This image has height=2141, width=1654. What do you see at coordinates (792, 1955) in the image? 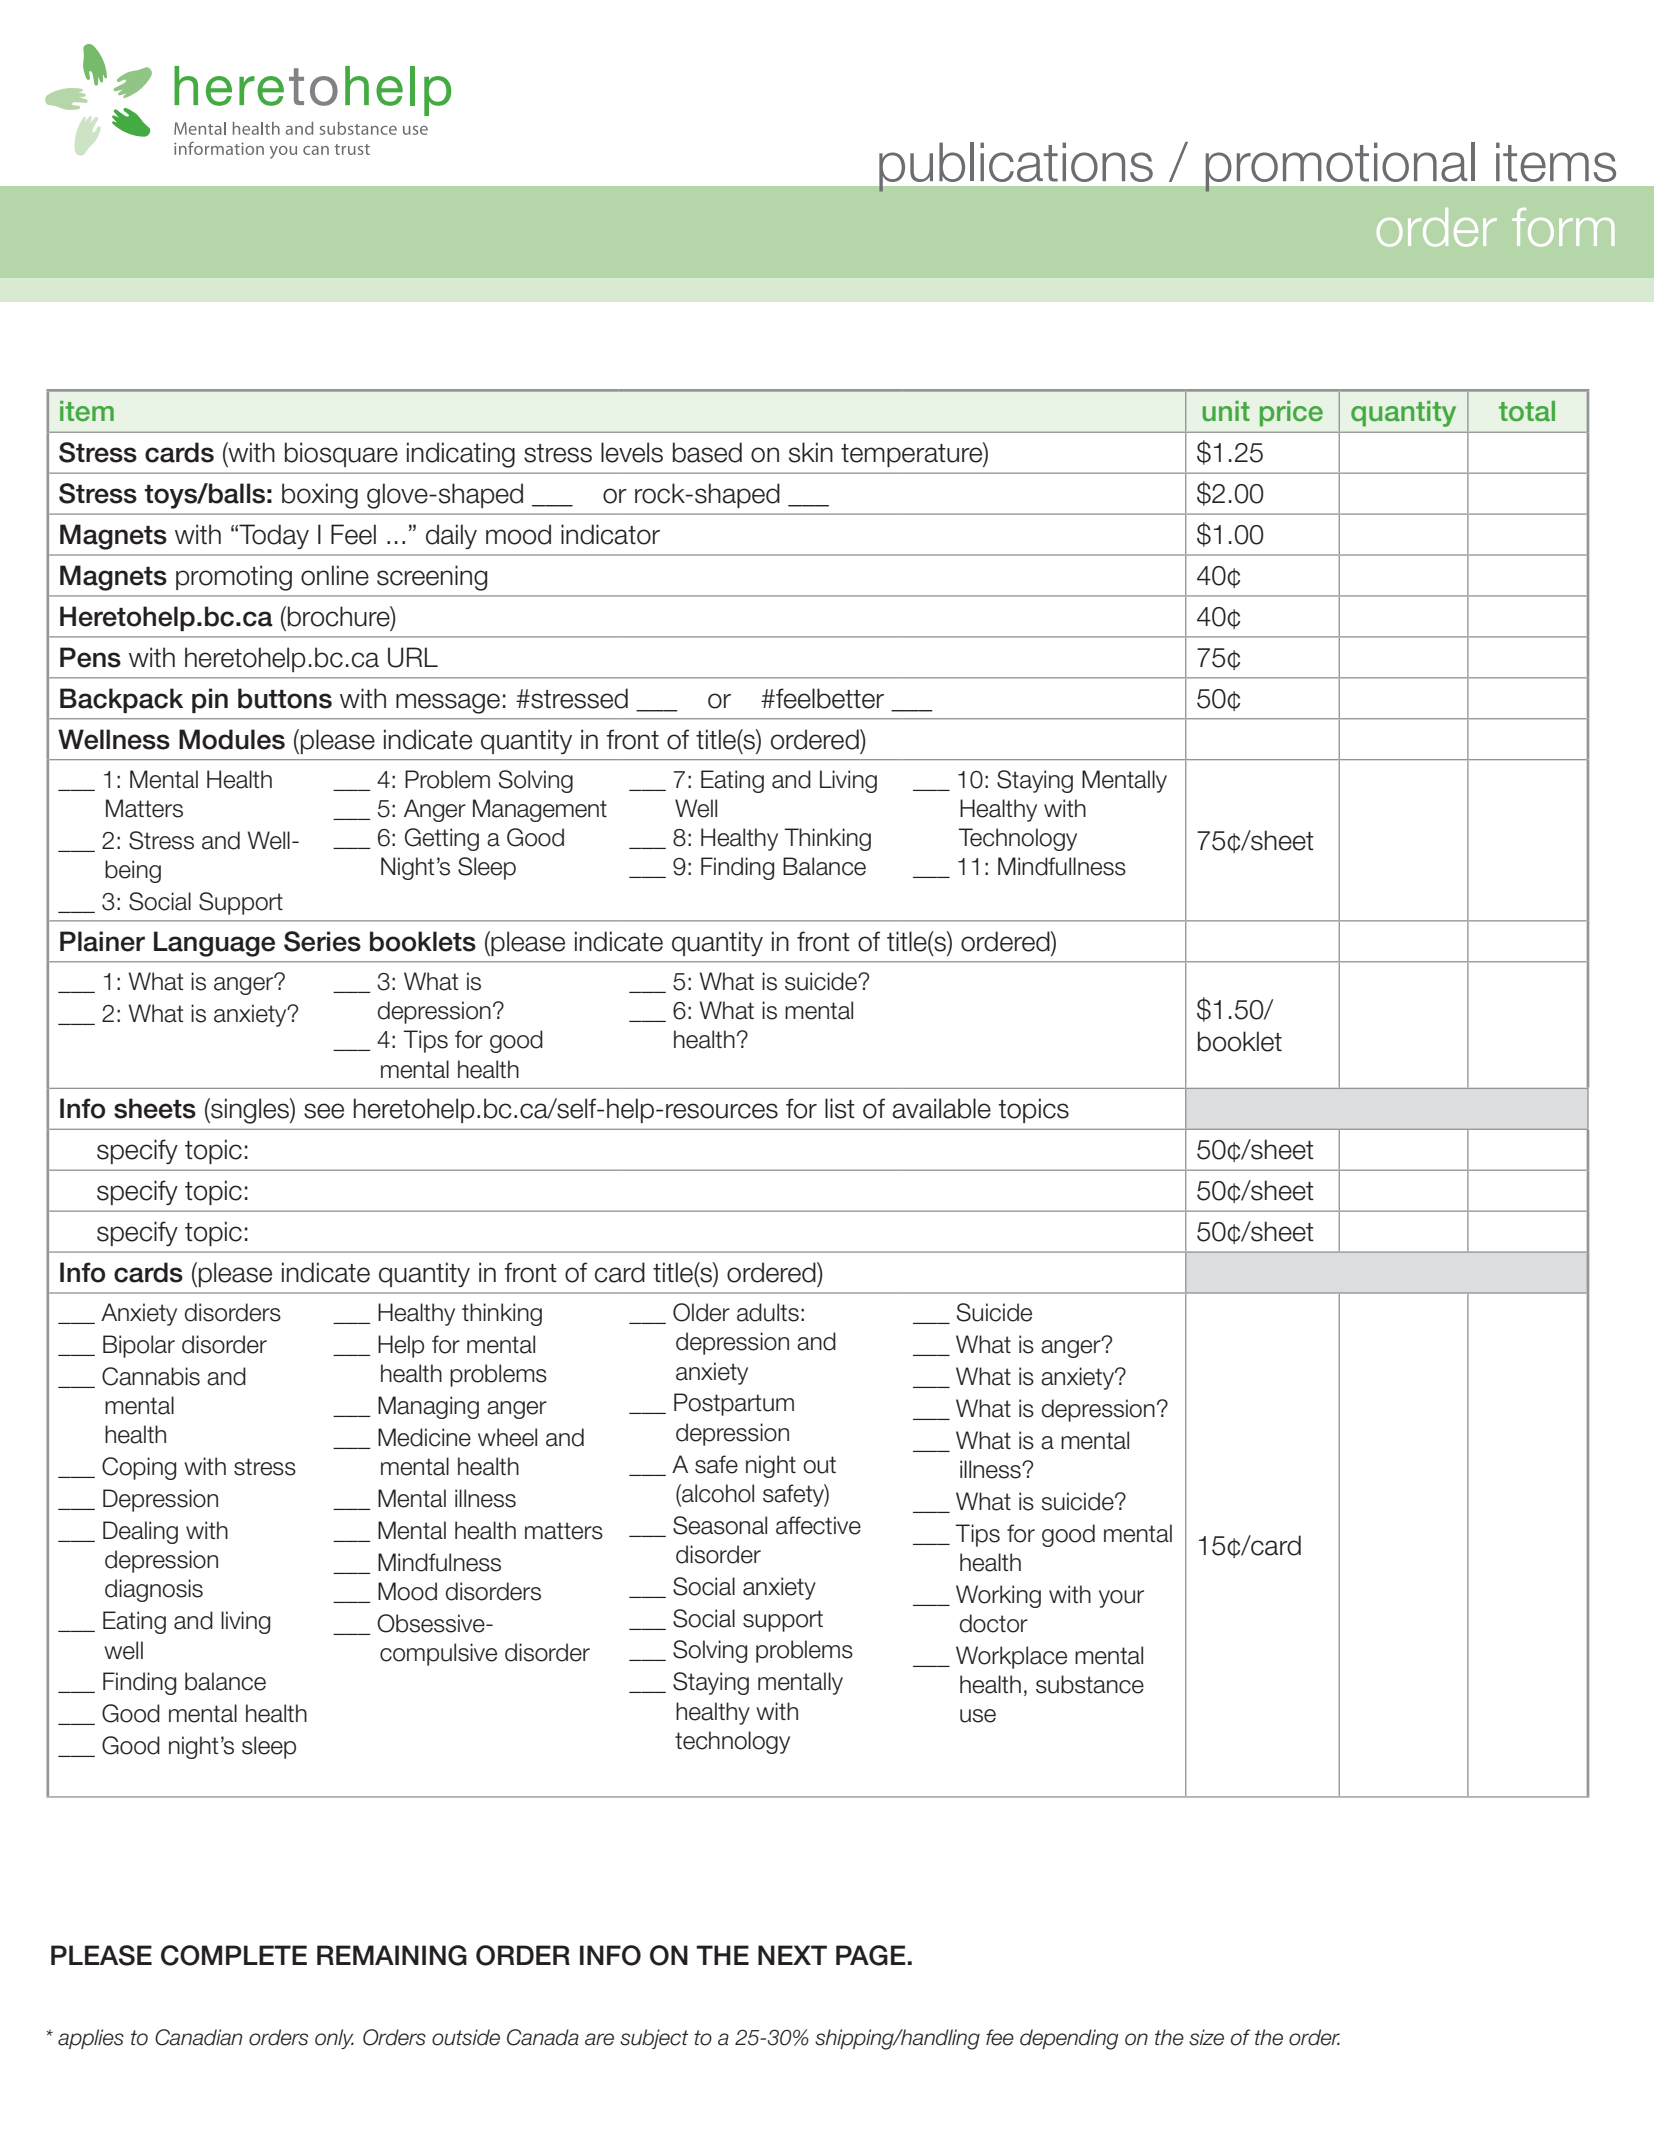
I see `NEXT` at bounding box center [792, 1955].
